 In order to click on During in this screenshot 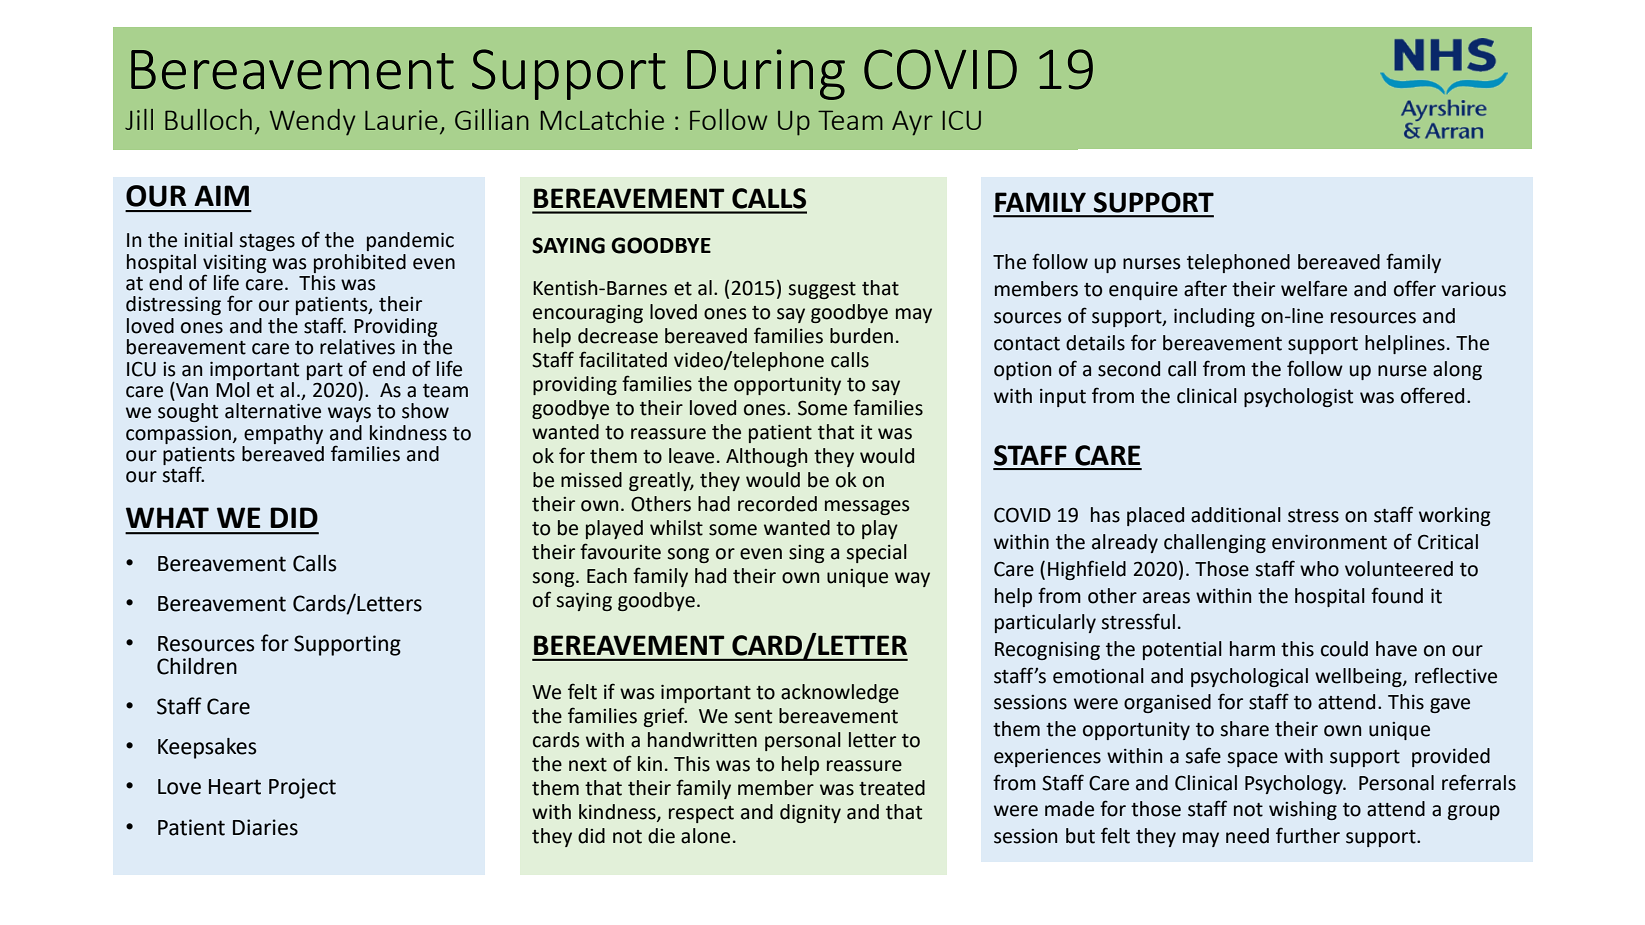, I will do `click(766, 74)`.
